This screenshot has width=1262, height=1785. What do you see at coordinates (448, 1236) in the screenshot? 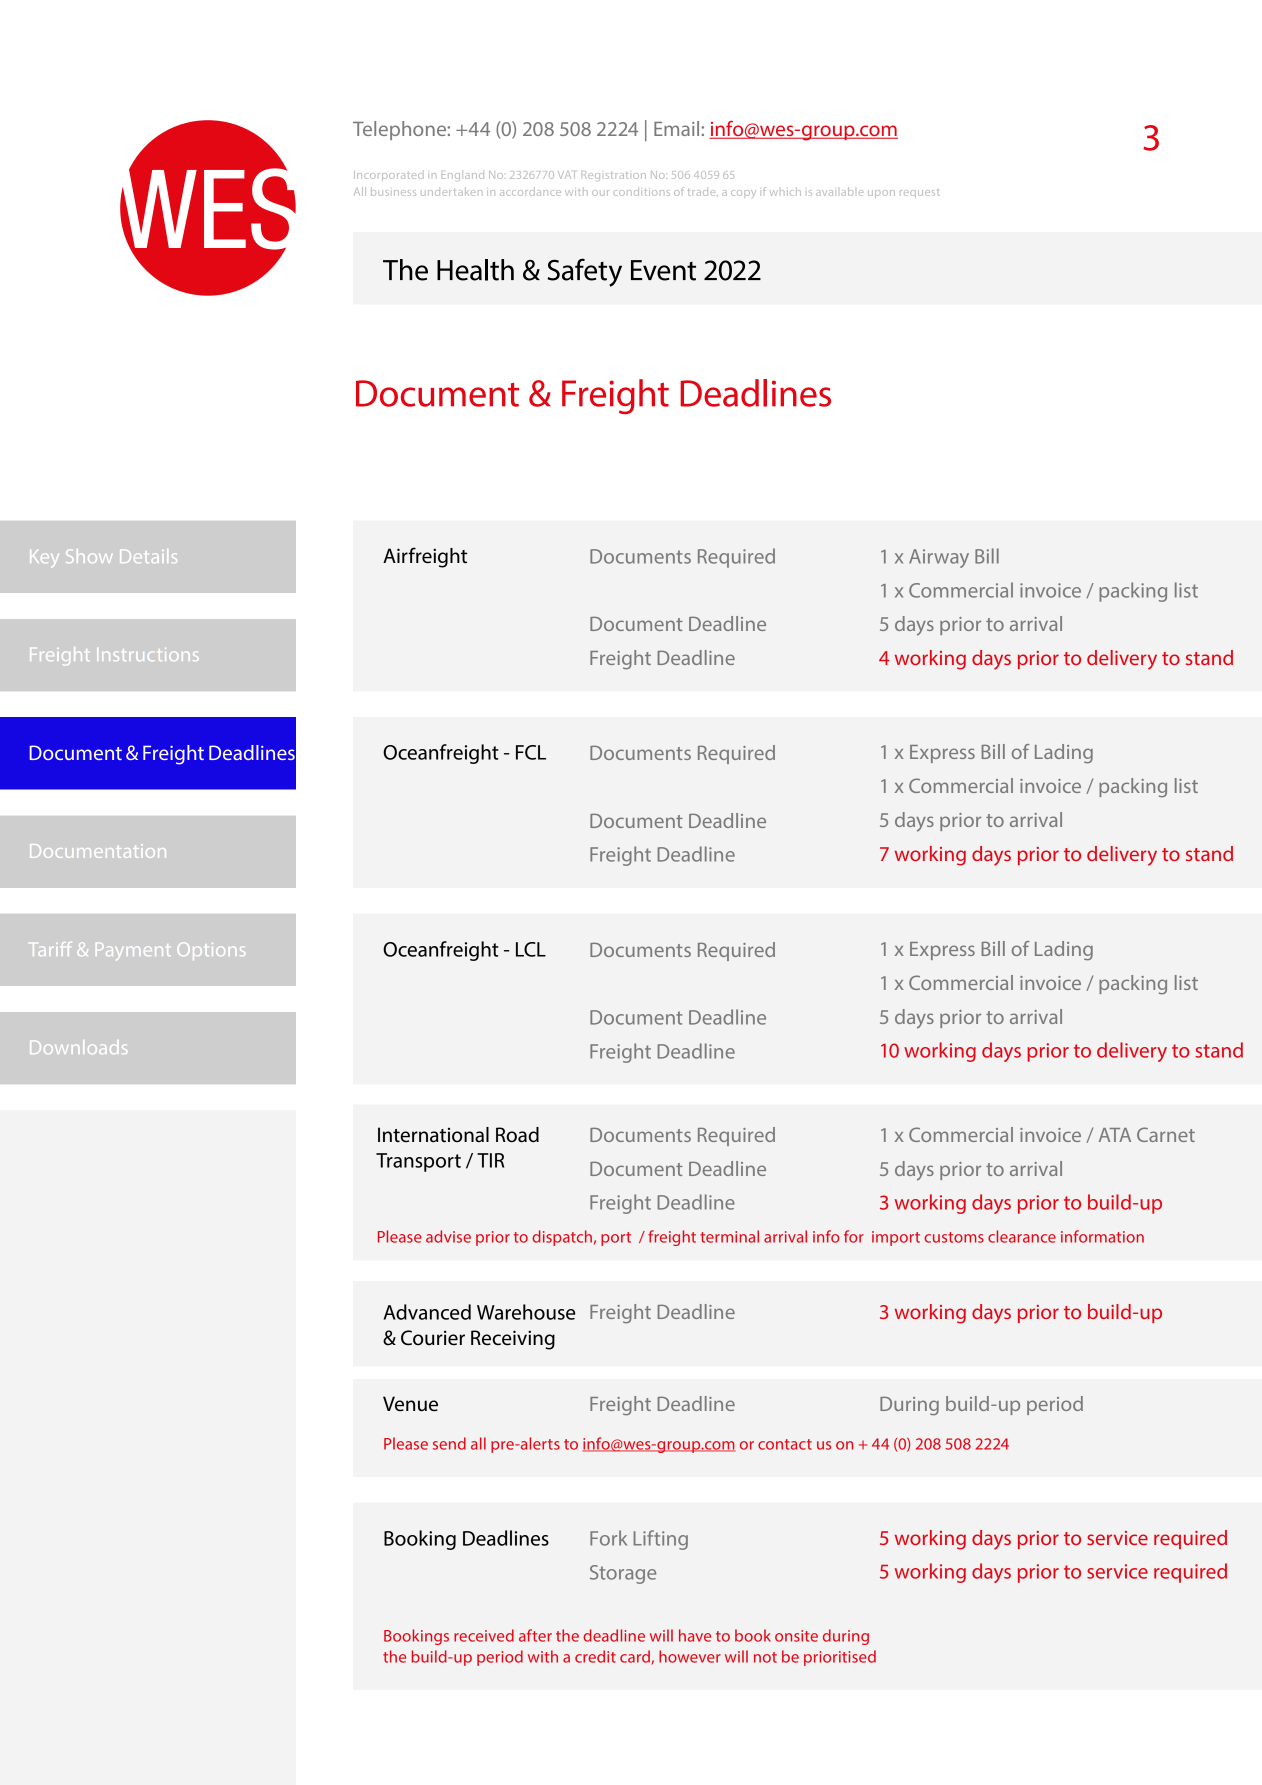
I see `advise` at bounding box center [448, 1236].
